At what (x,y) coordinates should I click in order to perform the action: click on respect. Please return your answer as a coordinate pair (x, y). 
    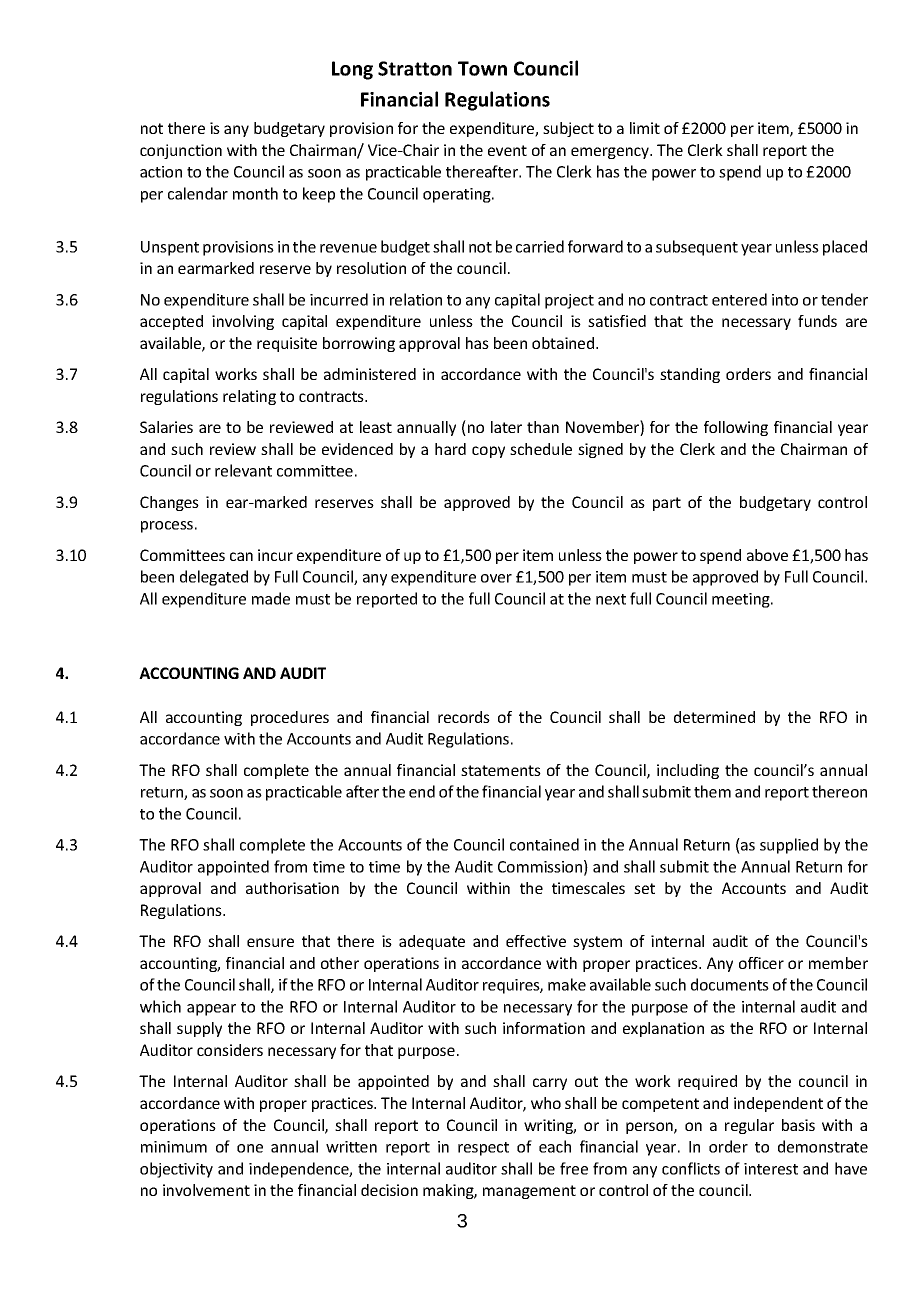
    Looking at the image, I should click on (483, 1149).
